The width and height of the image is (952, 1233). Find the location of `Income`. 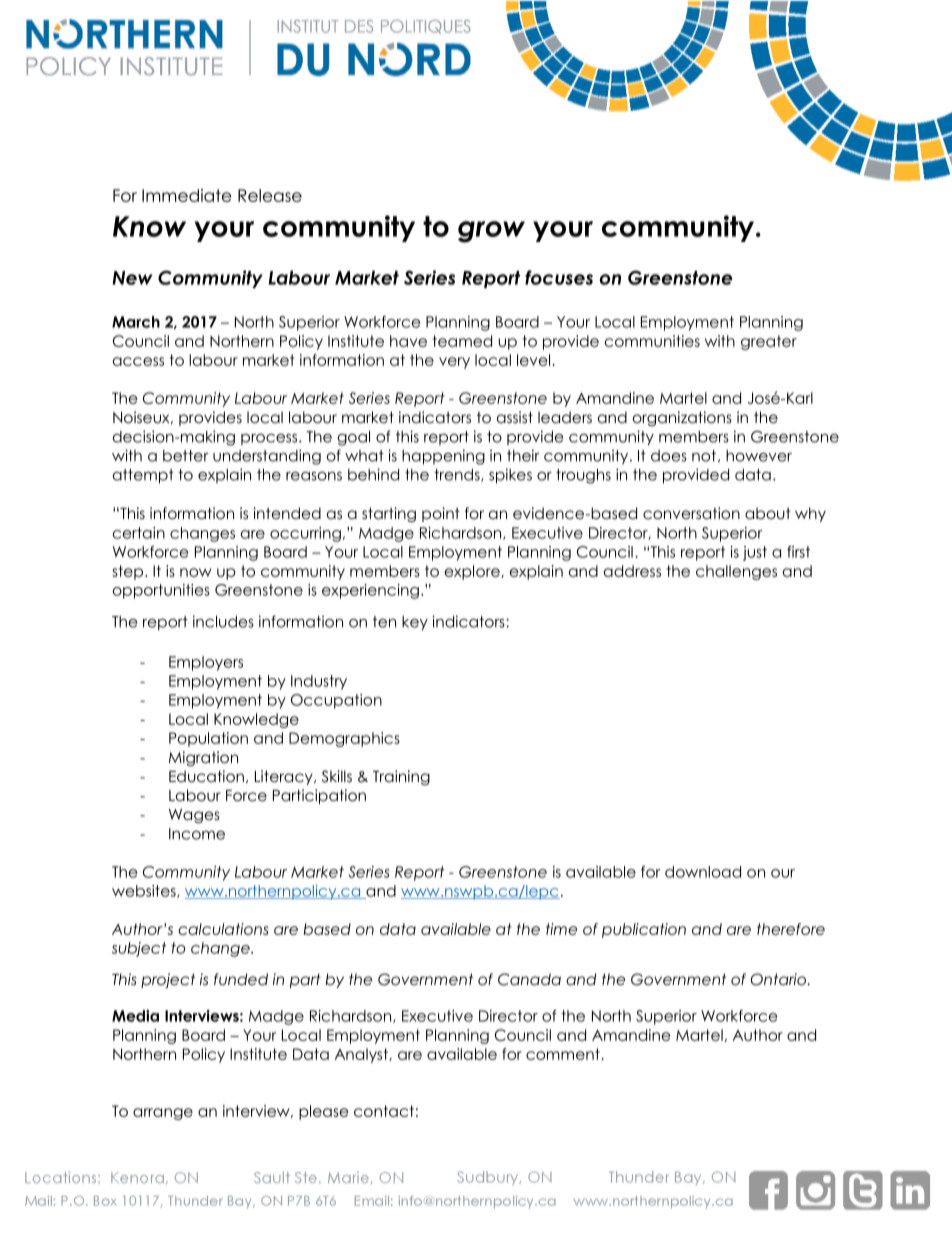

Income is located at coordinates (197, 834).
